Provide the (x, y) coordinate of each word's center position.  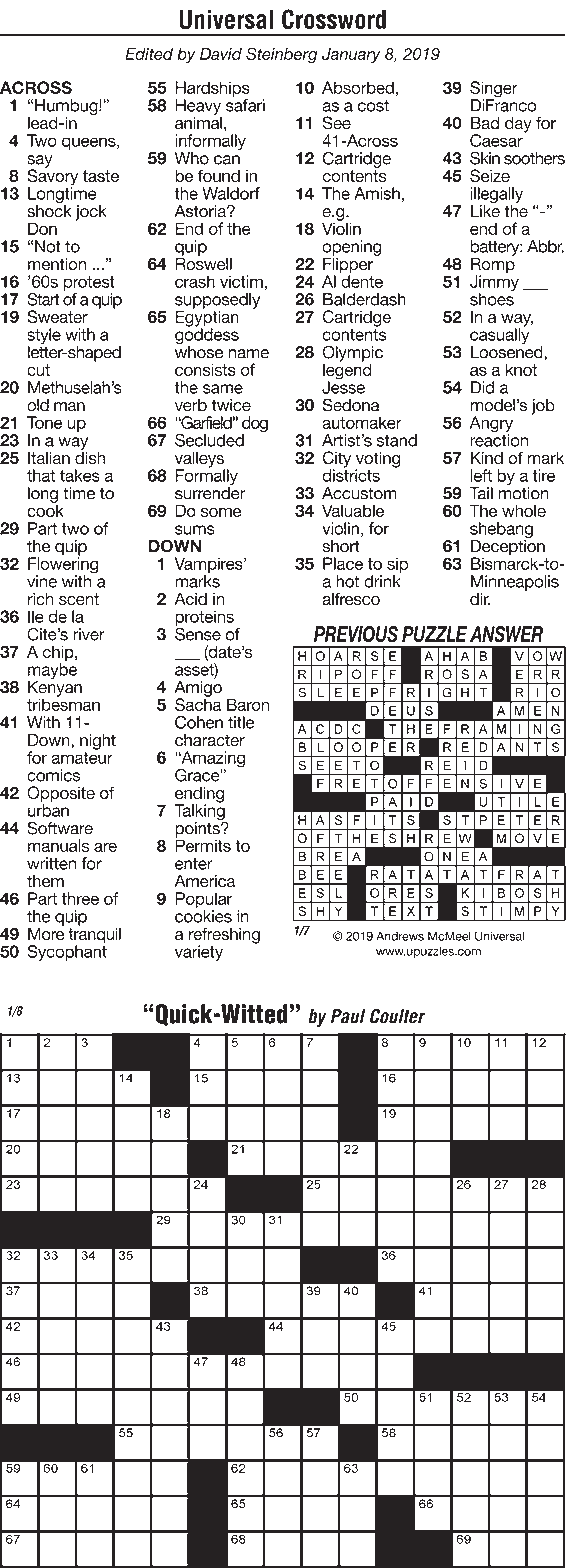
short (341, 546)
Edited (149, 54)
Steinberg (281, 55)
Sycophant (67, 952)
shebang (501, 531)
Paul (348, 1016)
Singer (494, 90)
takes (80, 475)
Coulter (397, 1016)
